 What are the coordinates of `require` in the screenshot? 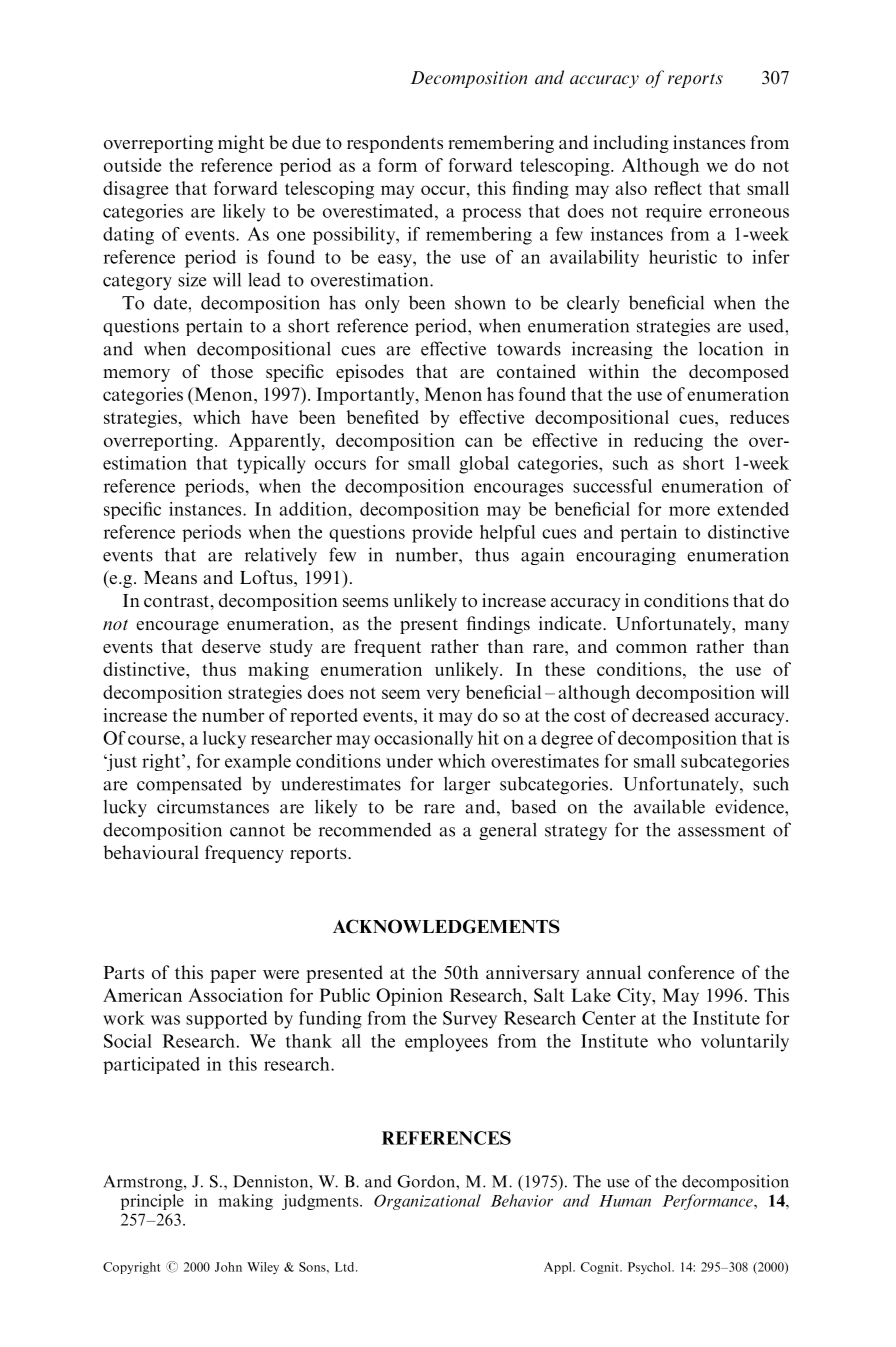 It's located at (674, 213).
